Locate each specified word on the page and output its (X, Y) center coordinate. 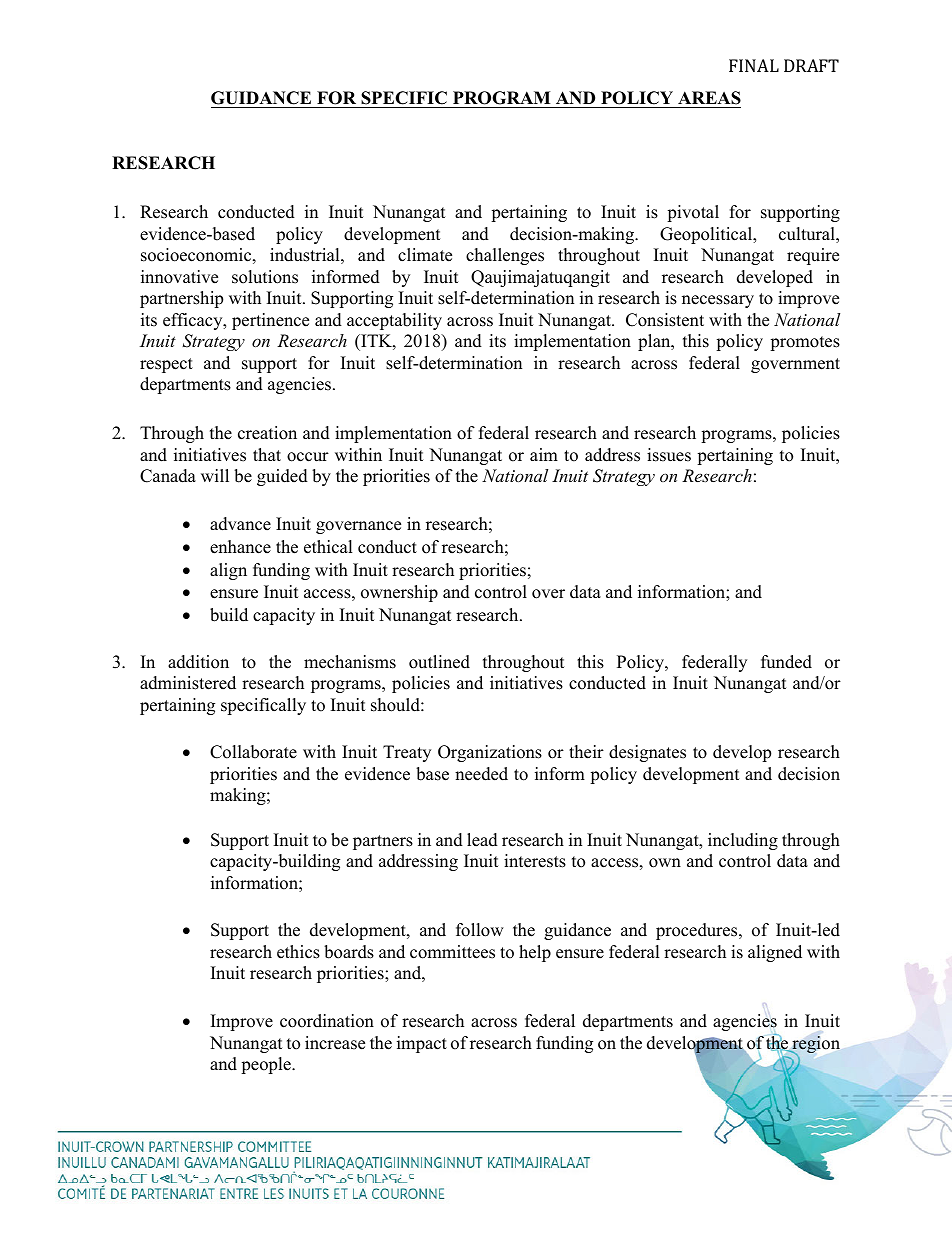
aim (544, 454)
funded (786, 662)
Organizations (490, 753)
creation (267, 433)
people (267, 1065)
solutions (265, 277)
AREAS (709, 98)
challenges (505, 256)
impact (422, 1044)
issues (669, 455)
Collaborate (253, 752)
